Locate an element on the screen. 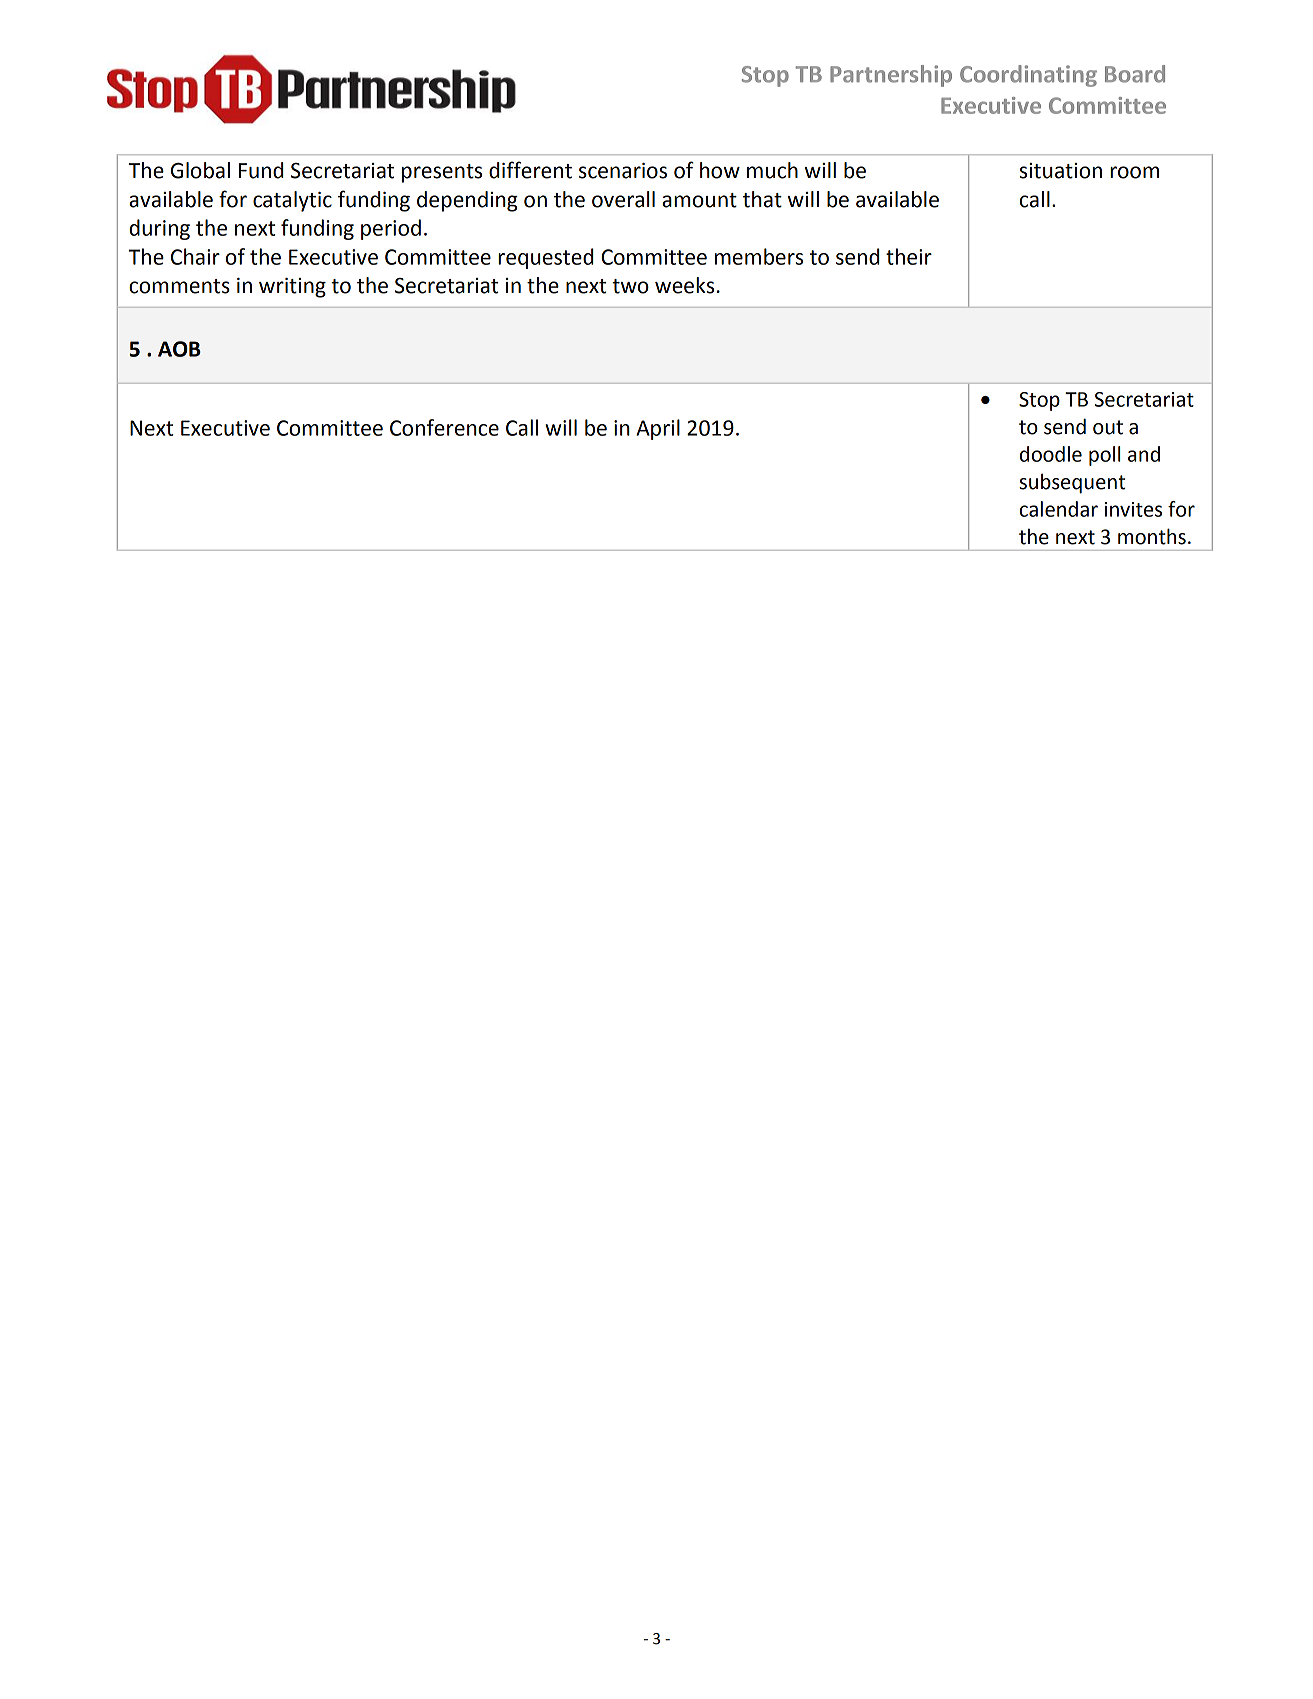 The image size is (1313, 1699). Conference is located at coordinates (444, 427).
